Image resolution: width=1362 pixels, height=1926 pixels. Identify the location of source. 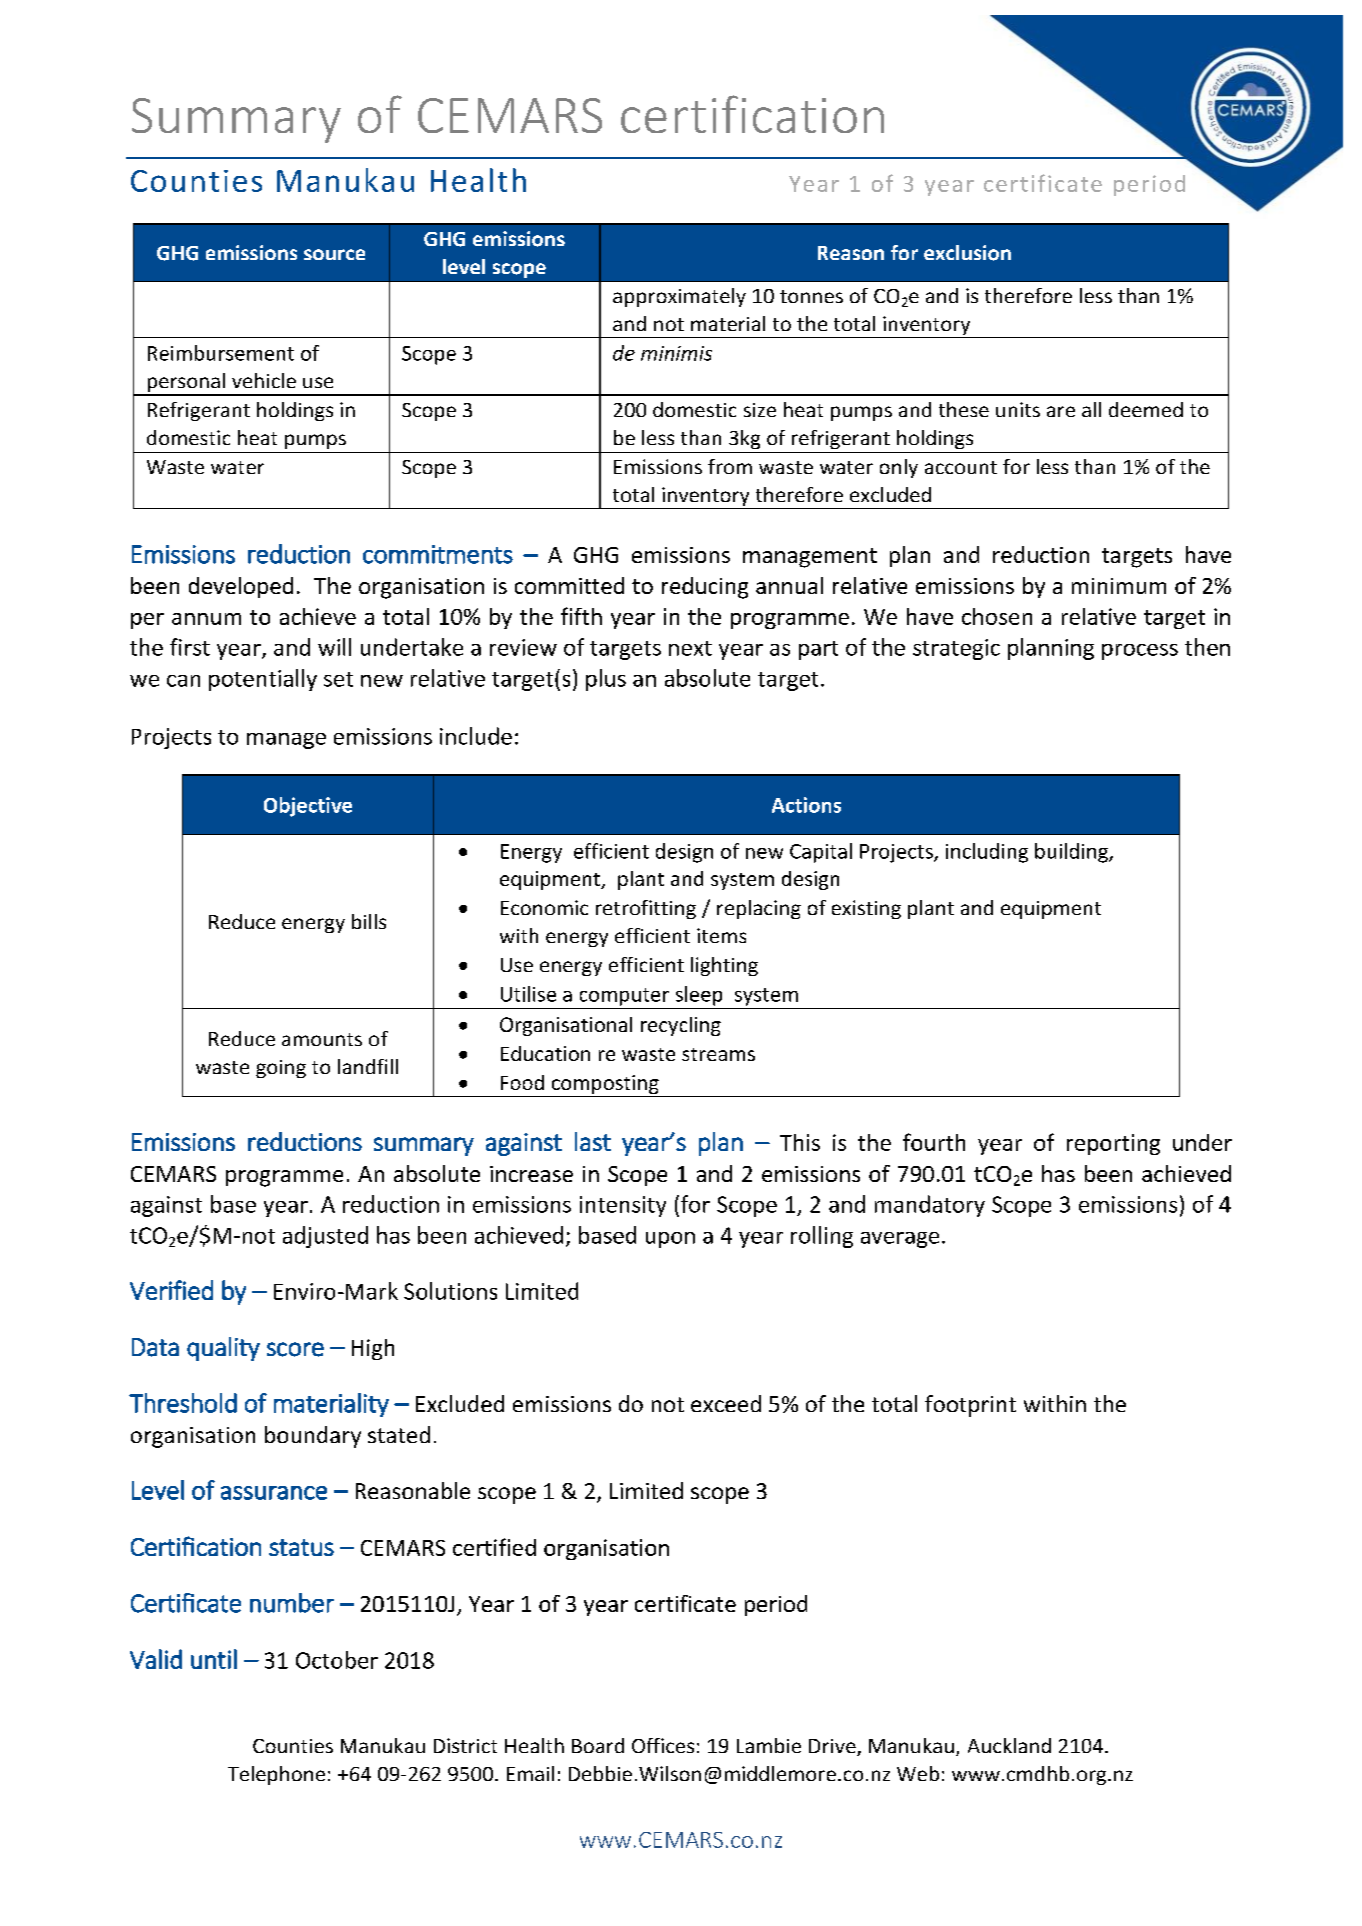
(334, 254).
